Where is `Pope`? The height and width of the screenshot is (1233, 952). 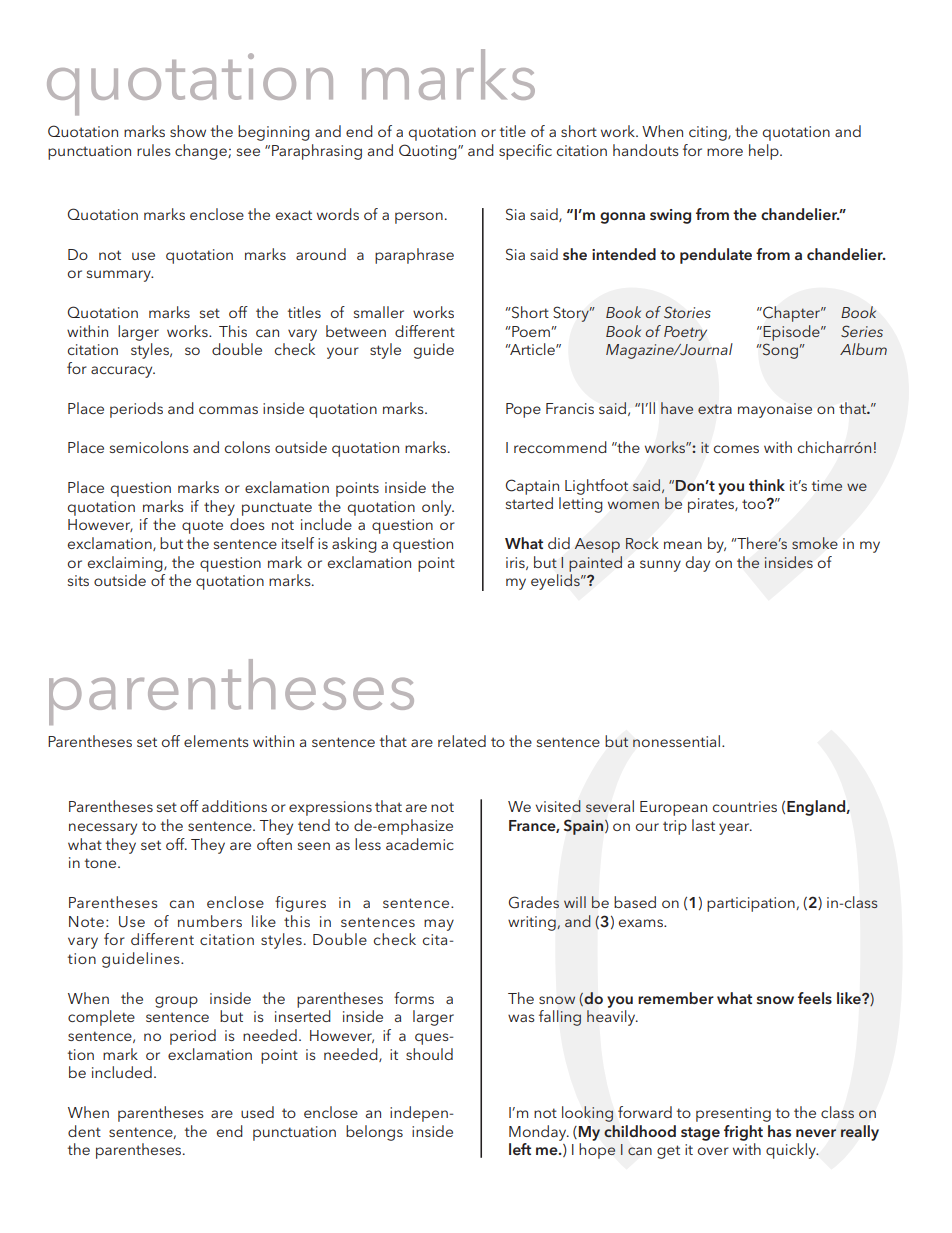 Pope is located at coordinates (523, 410).
